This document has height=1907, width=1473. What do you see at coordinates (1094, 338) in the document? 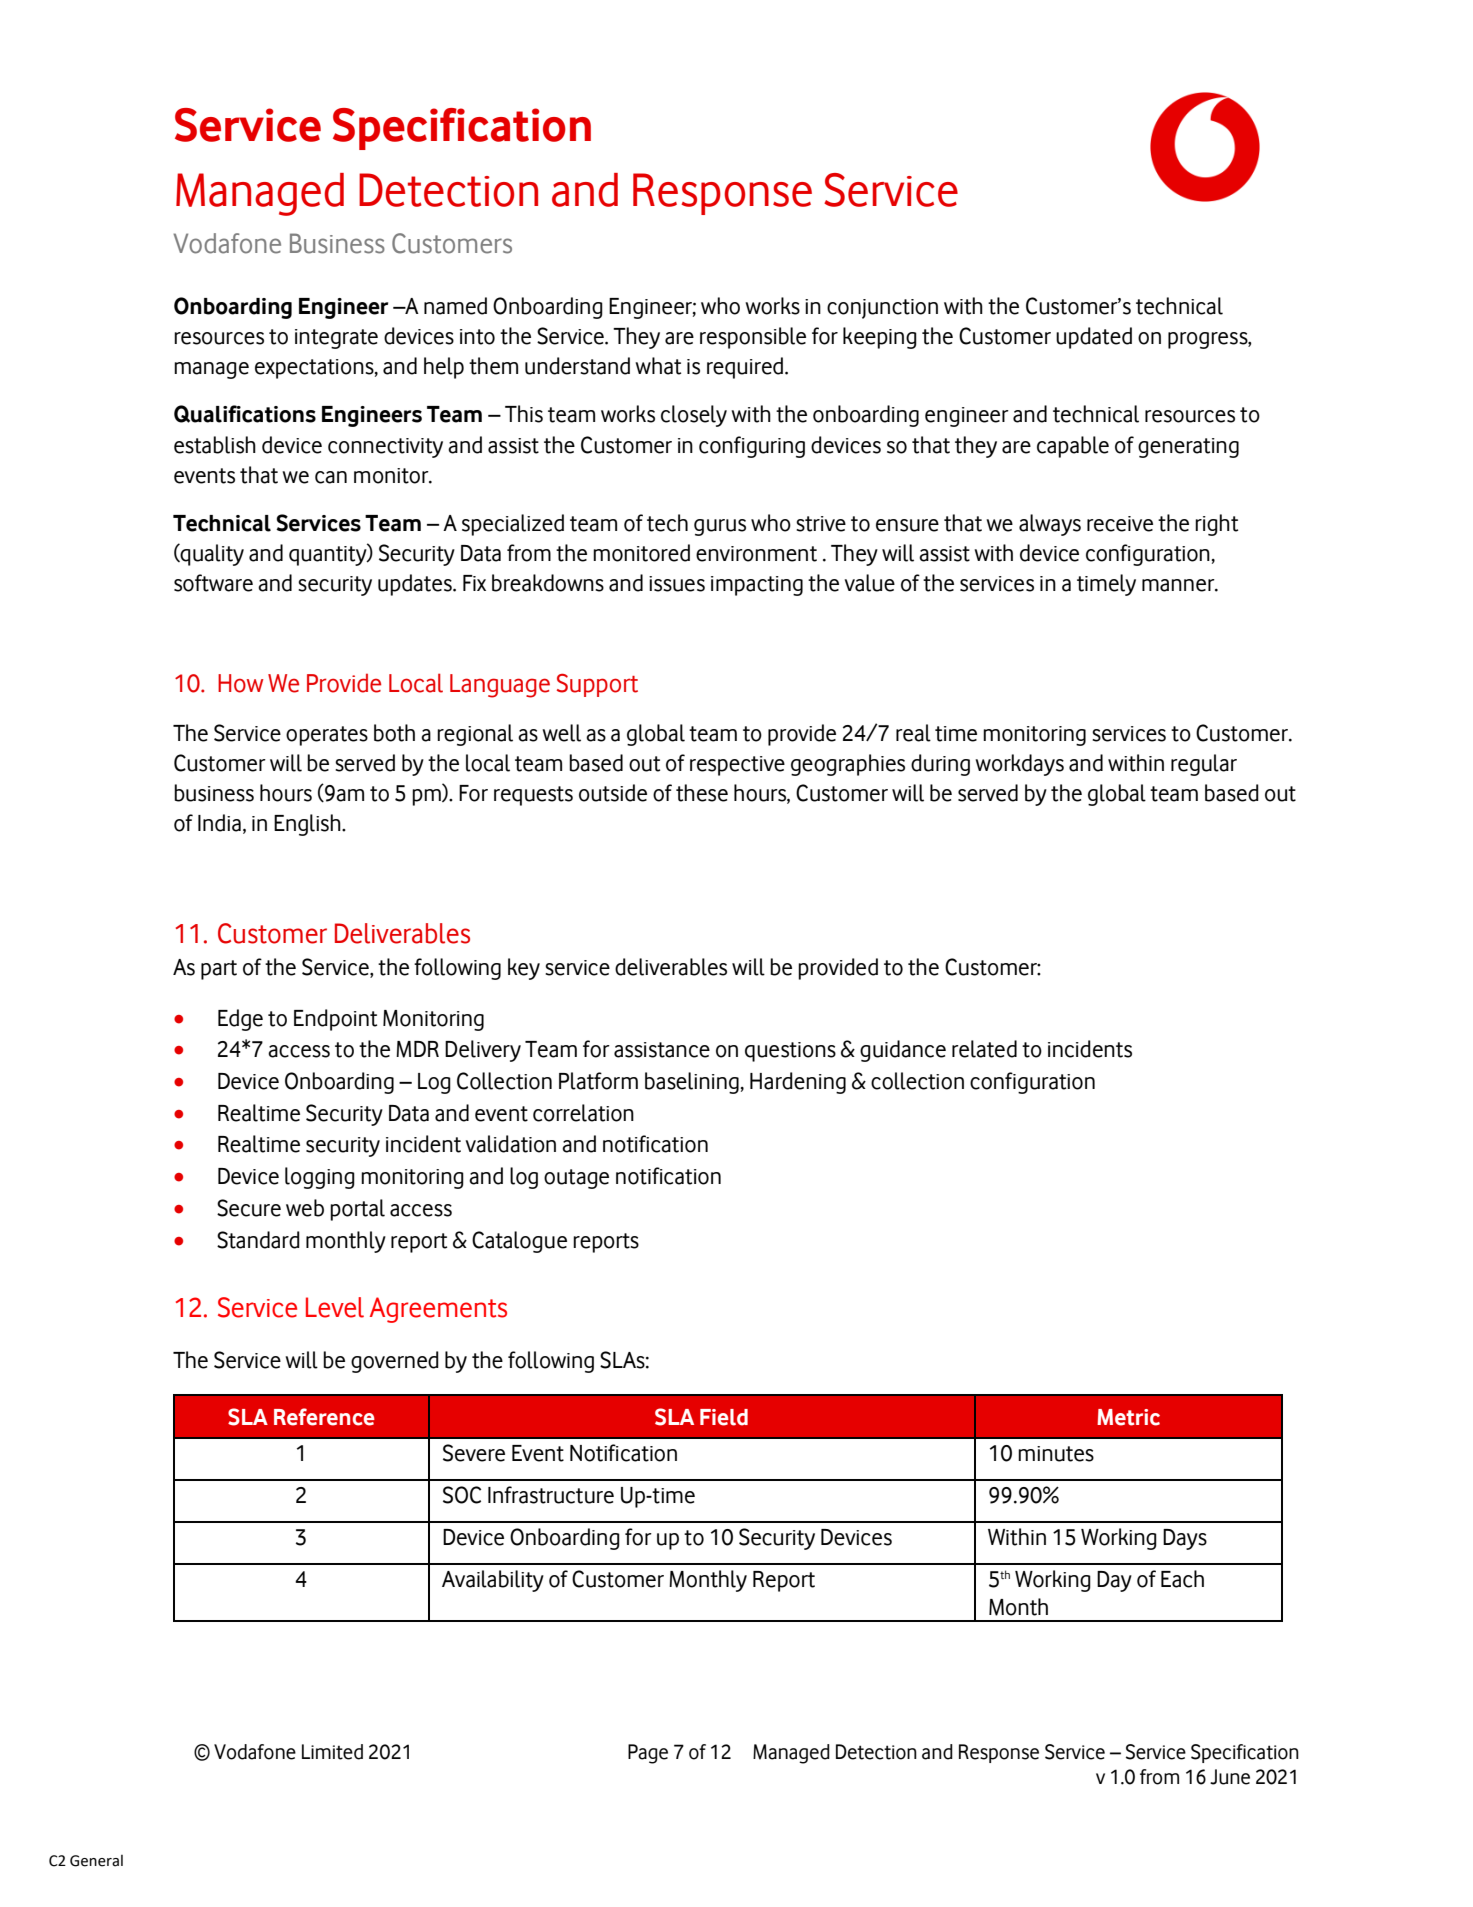
I see `updated` at bounding box center [1094, 338].
